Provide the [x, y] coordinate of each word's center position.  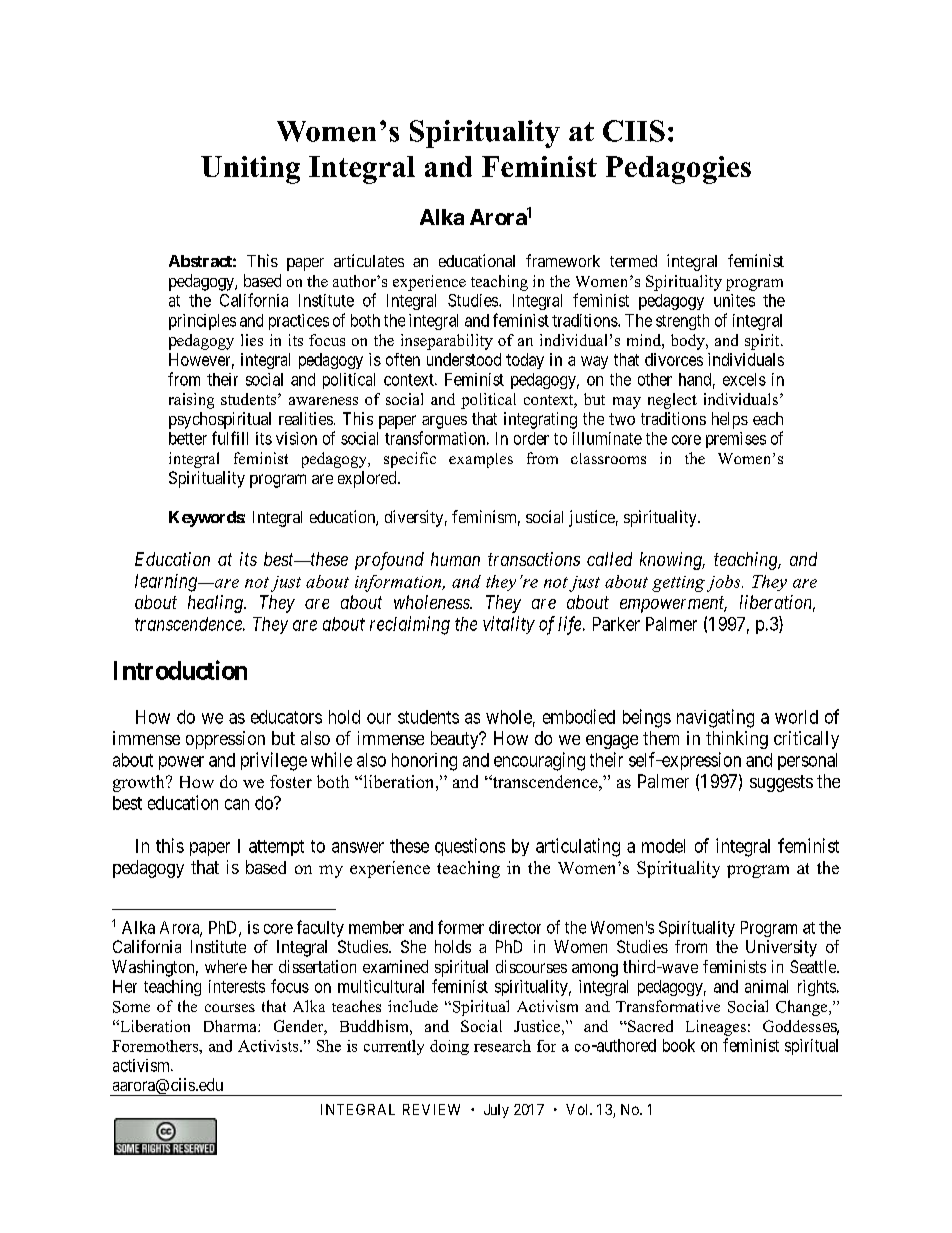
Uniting [250, 170]
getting [678, 584]
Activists [269, 1046]
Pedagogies [678, 170]
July [496, 1111]
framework [563, 260]
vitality [509, 625]
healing [216, 604]
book [679, 1045]
